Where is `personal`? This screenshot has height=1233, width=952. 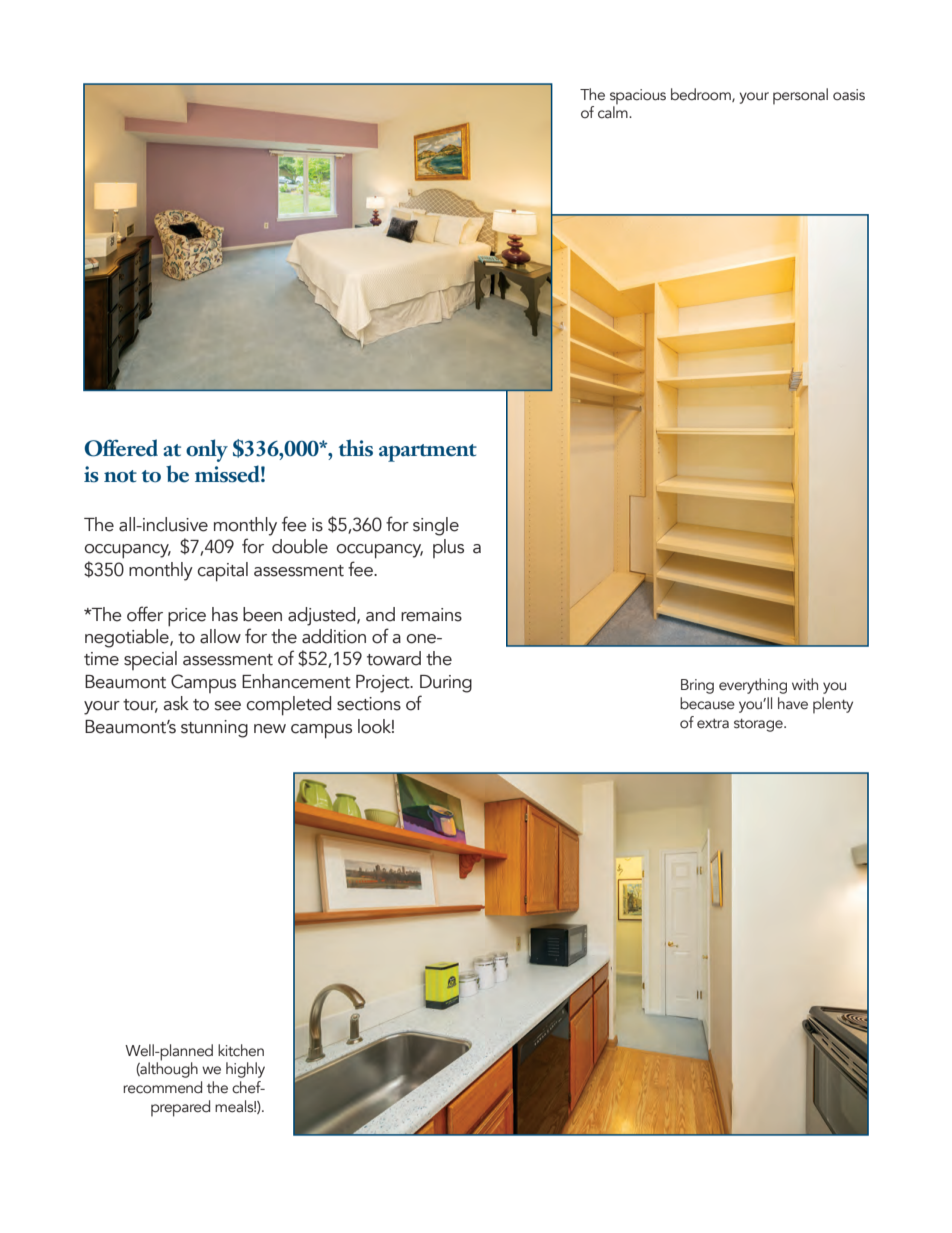 personal is located at coordinates (800, 96).
